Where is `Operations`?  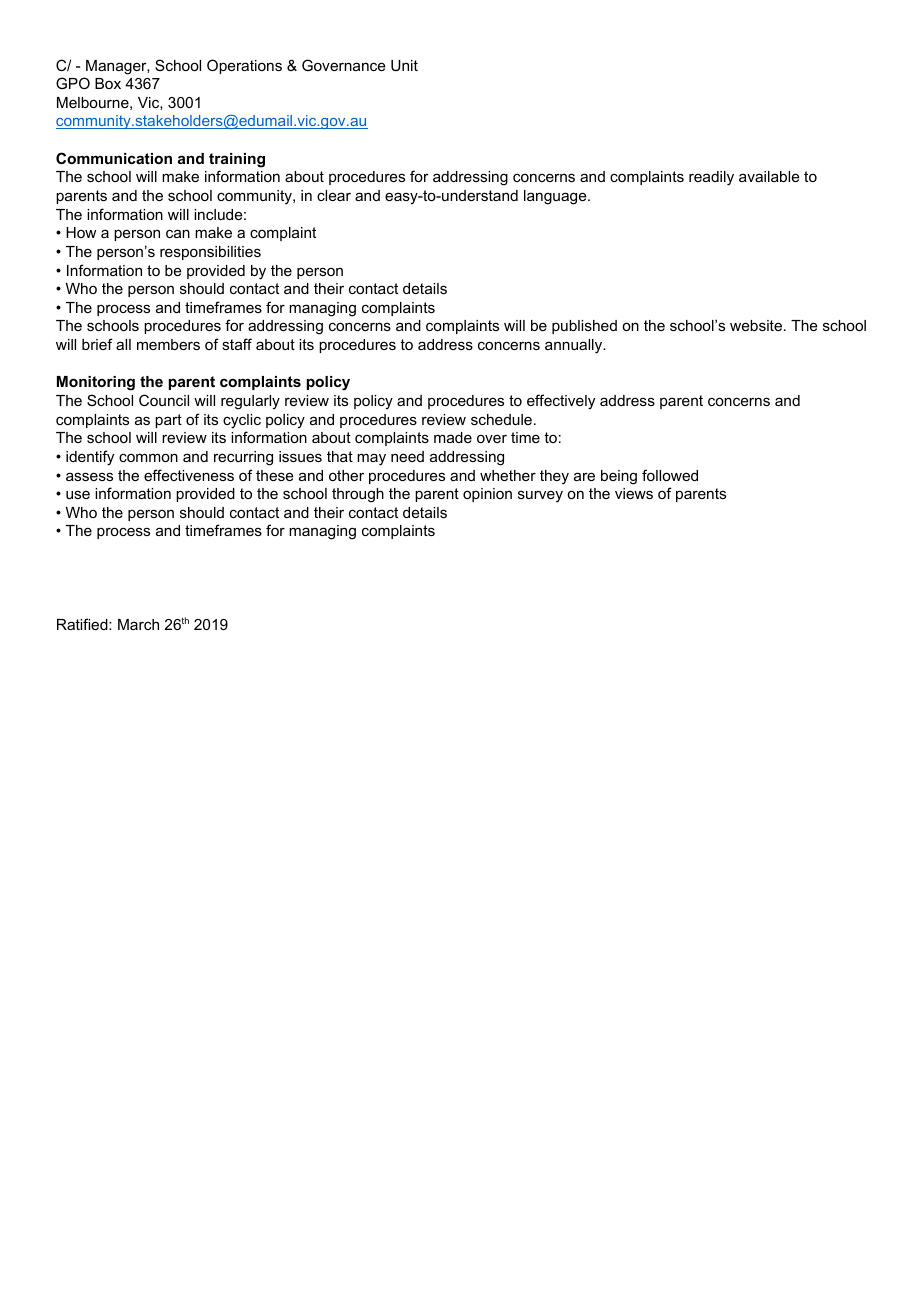
Operations is located at coordinates (244, 66).
